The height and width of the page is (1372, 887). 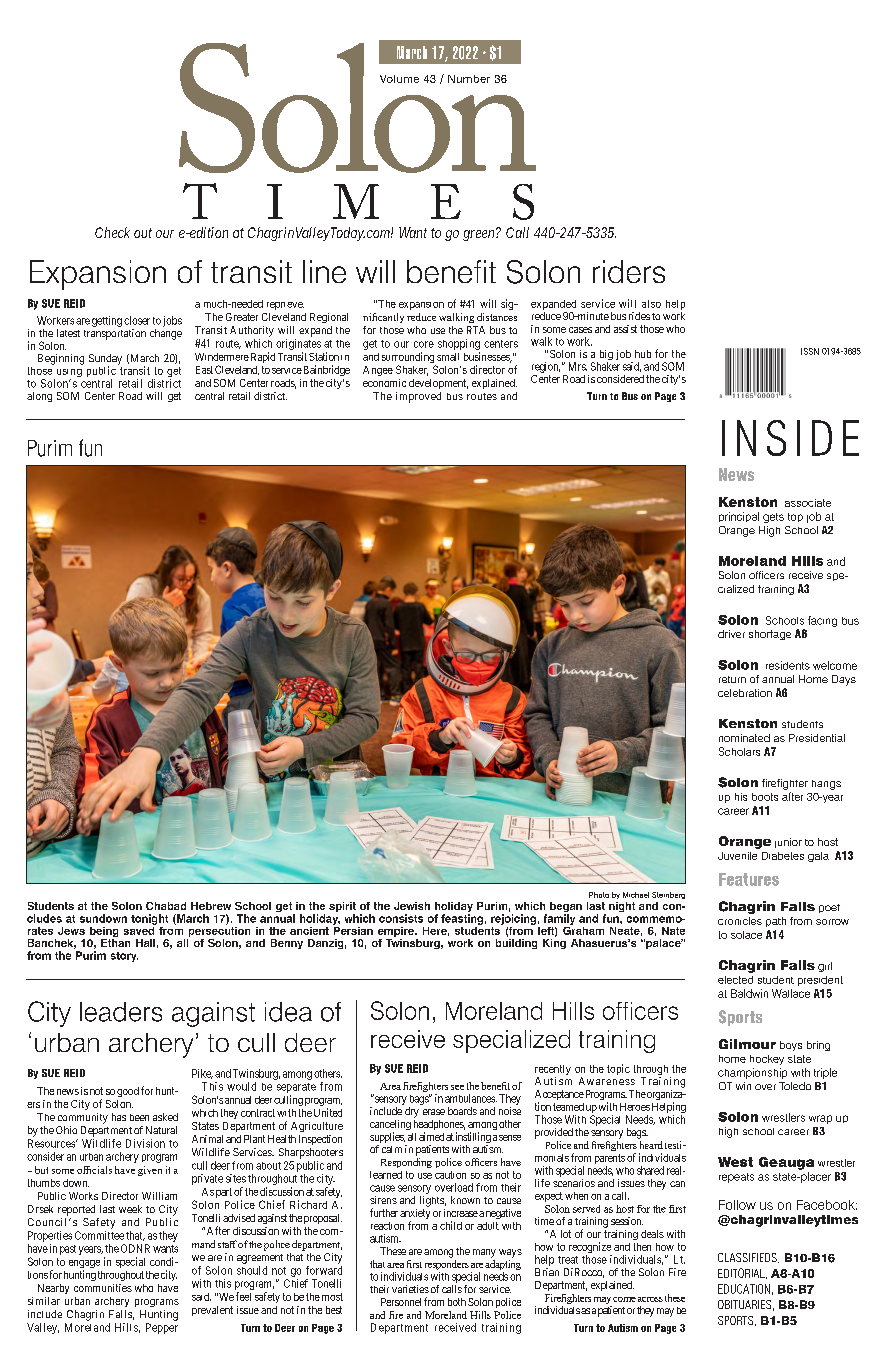 What do you see at coordinates (469, 79) in the page?
I see `Number` at bounding box center [469, 79].
